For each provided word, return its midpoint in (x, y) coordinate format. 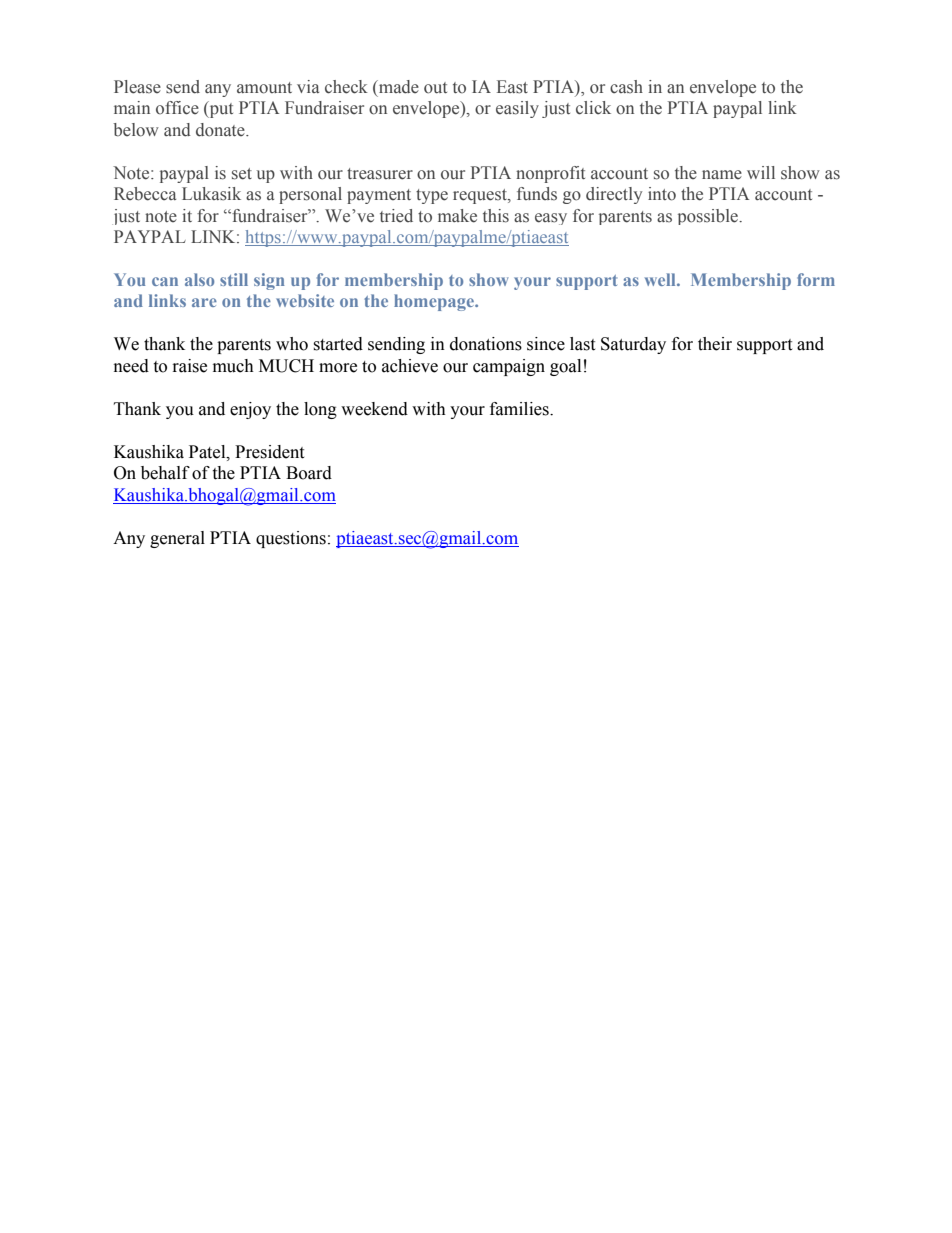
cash (626, 87)
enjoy (250, 410)
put (220, 109)
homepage (435, 302)
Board (309, 473)
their (715, 344)
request (481, 196)
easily (517, 109)
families (520, 409)
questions (291, 539)
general (177, 539)
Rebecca (145, 194)
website (305, 300)
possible (709, 217)
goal (565, 367)
